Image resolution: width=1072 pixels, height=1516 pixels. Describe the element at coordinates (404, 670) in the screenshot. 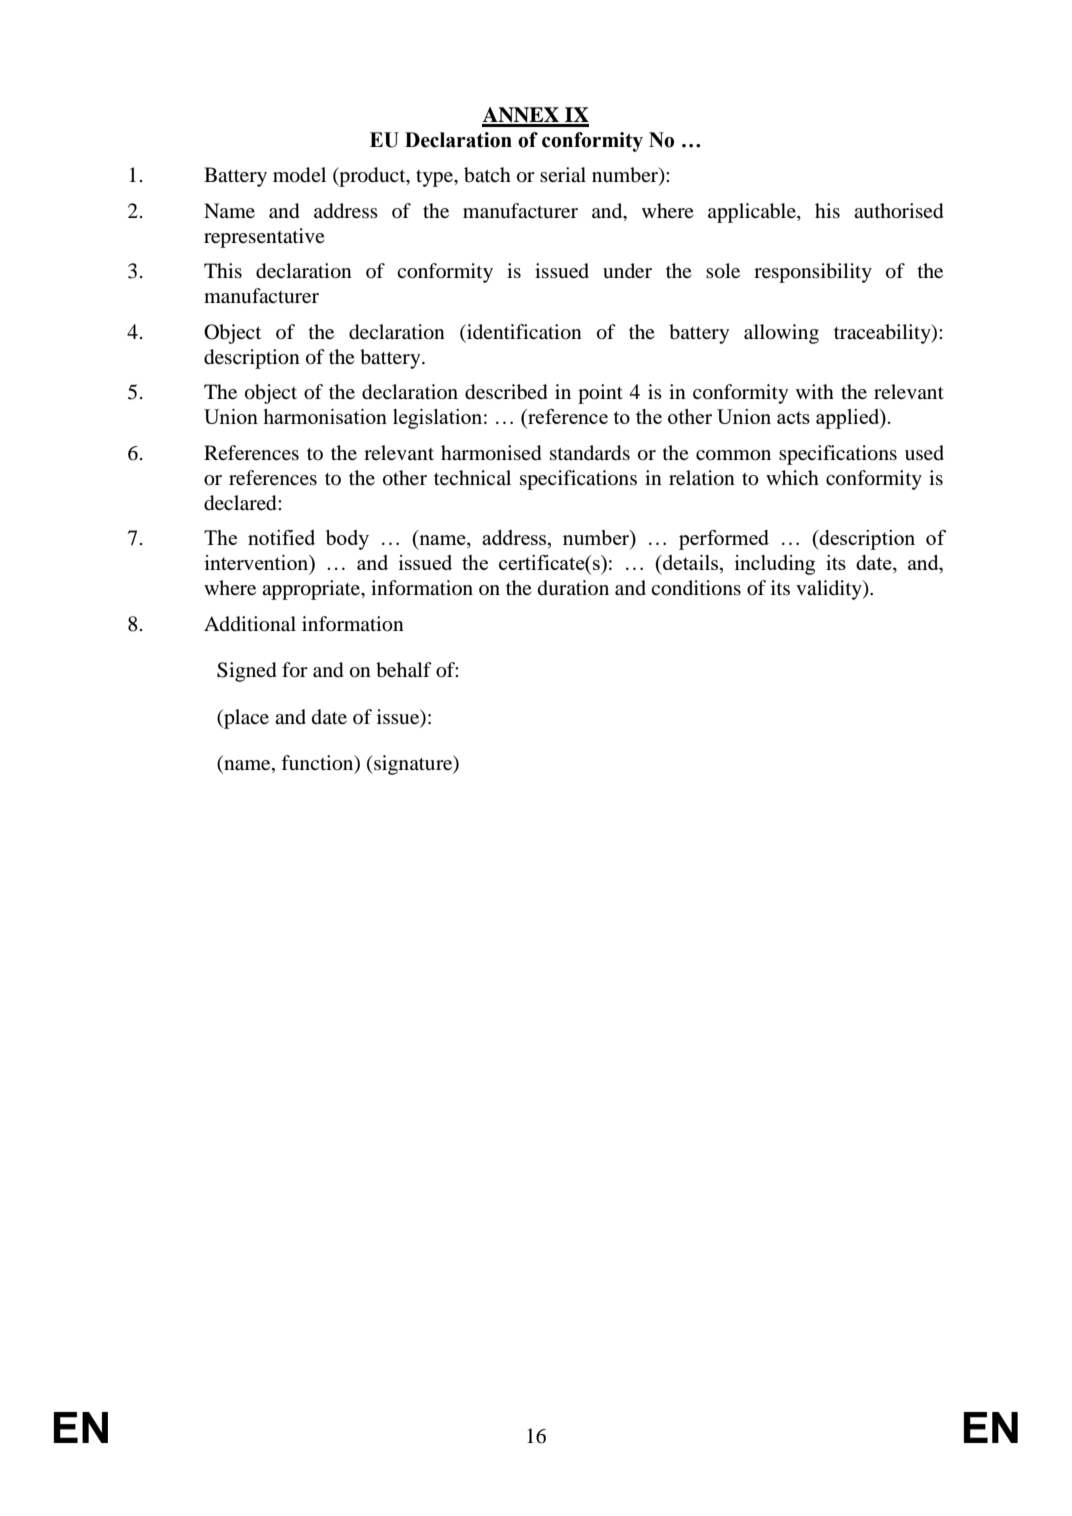

I see `behalf` at that location.
